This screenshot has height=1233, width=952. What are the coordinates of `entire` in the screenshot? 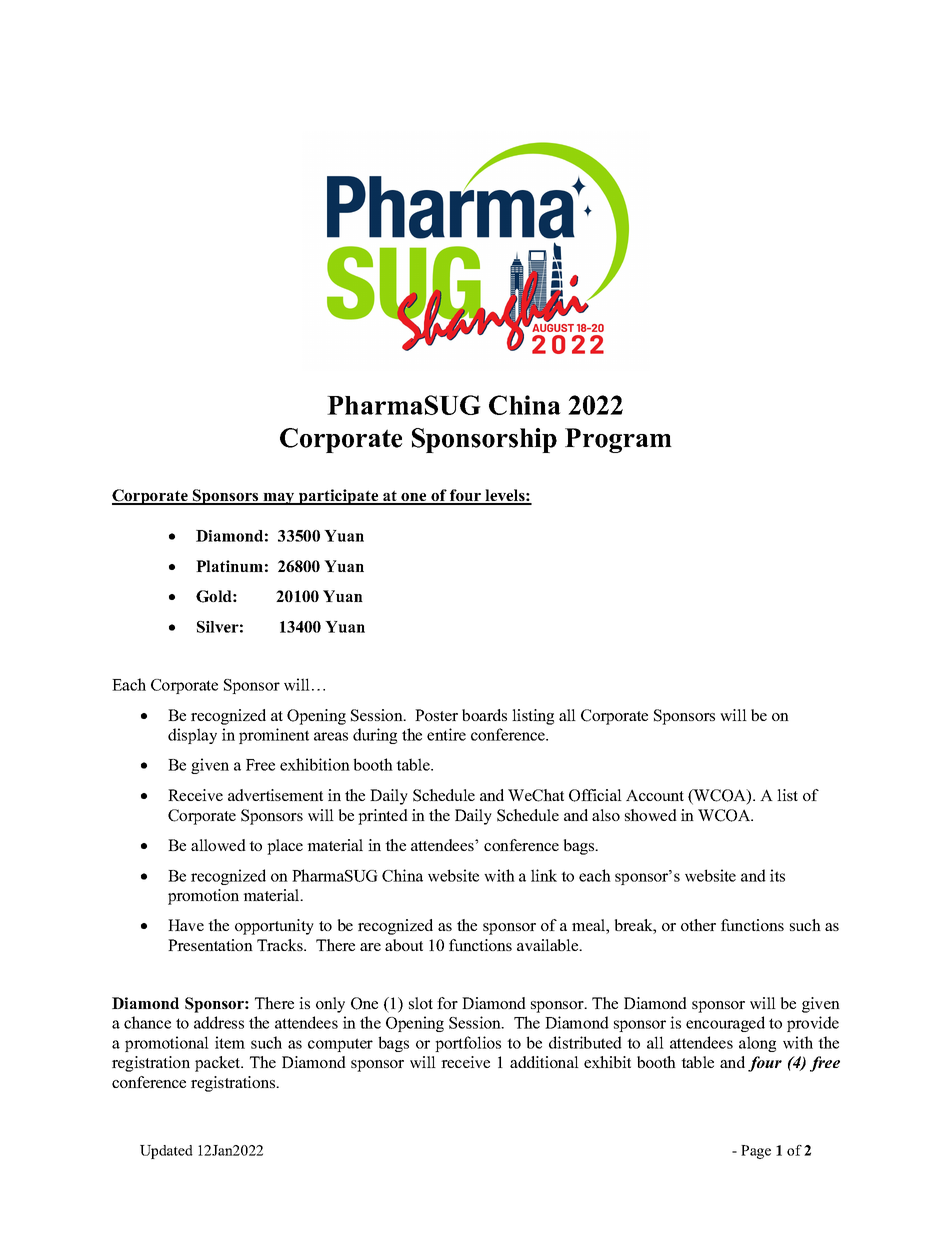 It's located at (446, 734).
